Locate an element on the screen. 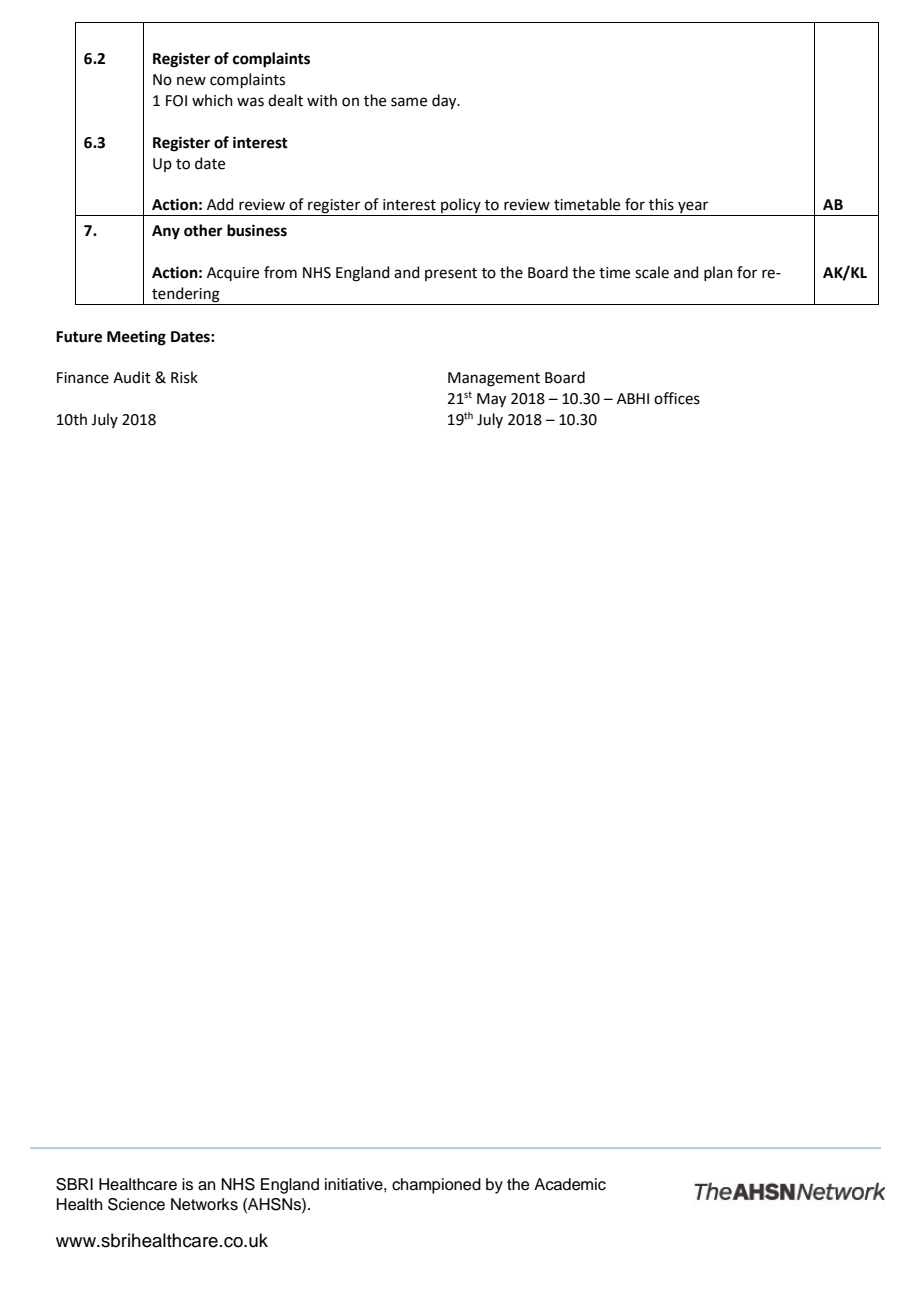 This screenshot has width=924, height=1308. FOI is located at coordinates (176, 101).
